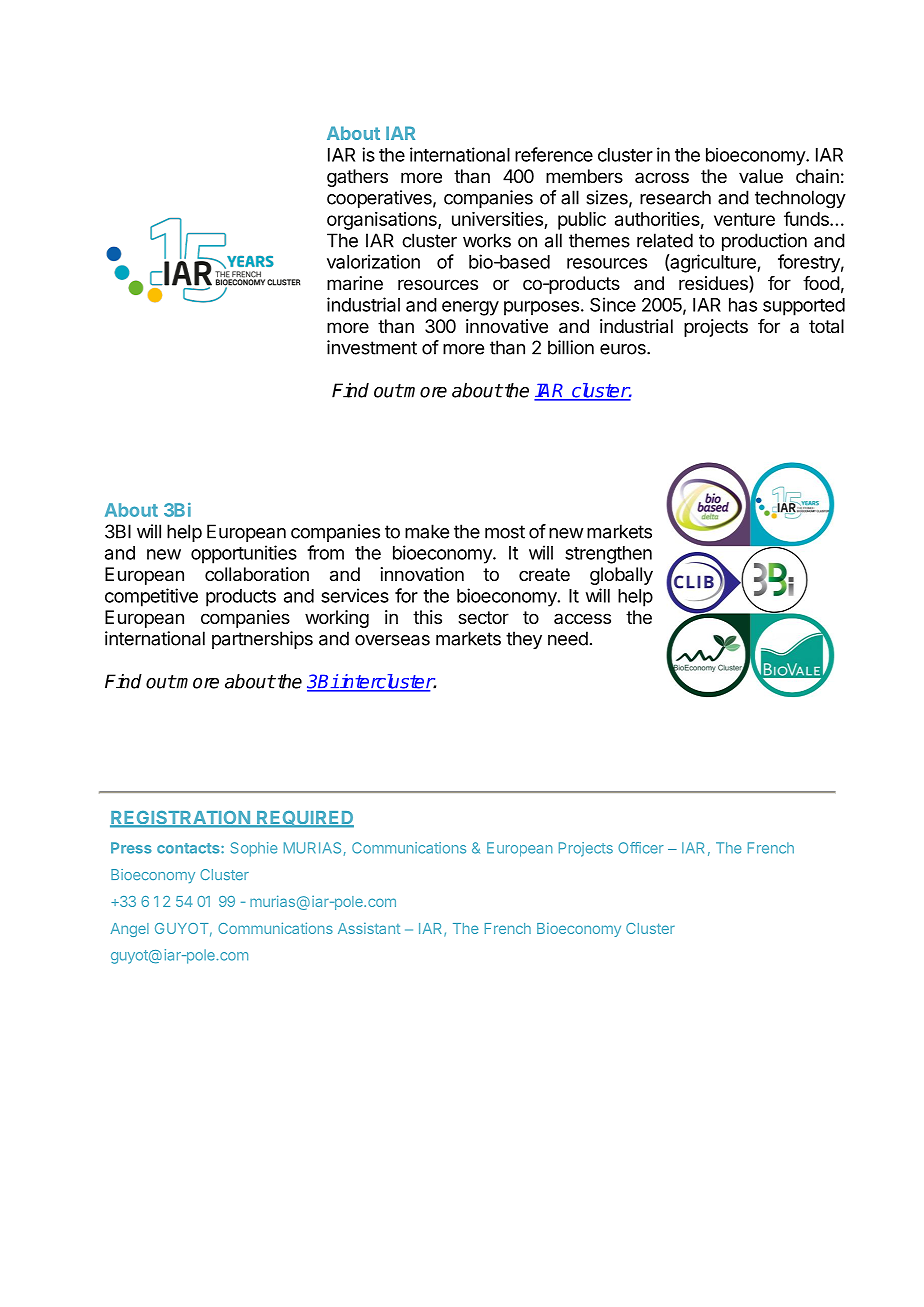  What do you see at coordinates (641, 848) in the document?
I see `Officer` at bounding box center [641, 848].
